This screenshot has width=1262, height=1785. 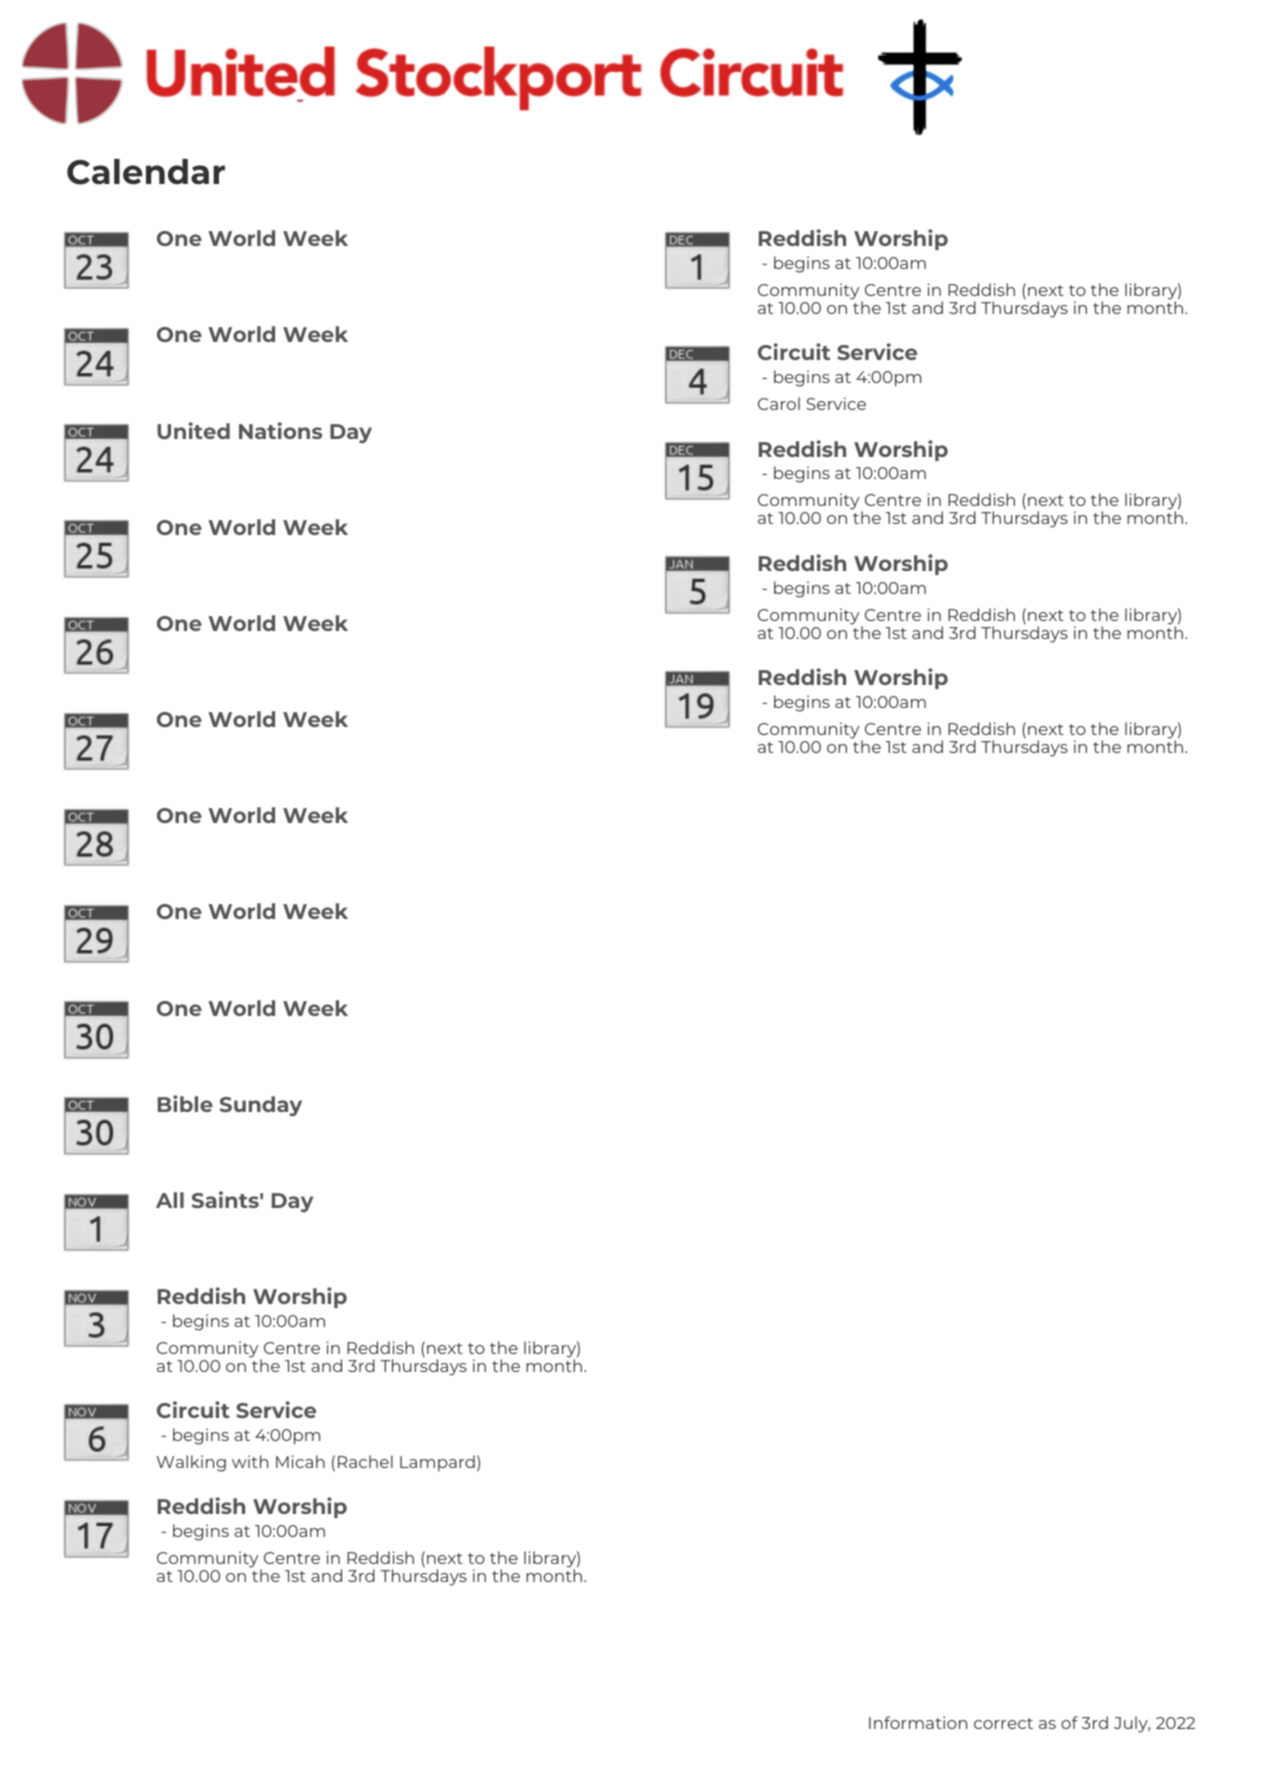 I want to click on with, so click(x=250, y=1461).
